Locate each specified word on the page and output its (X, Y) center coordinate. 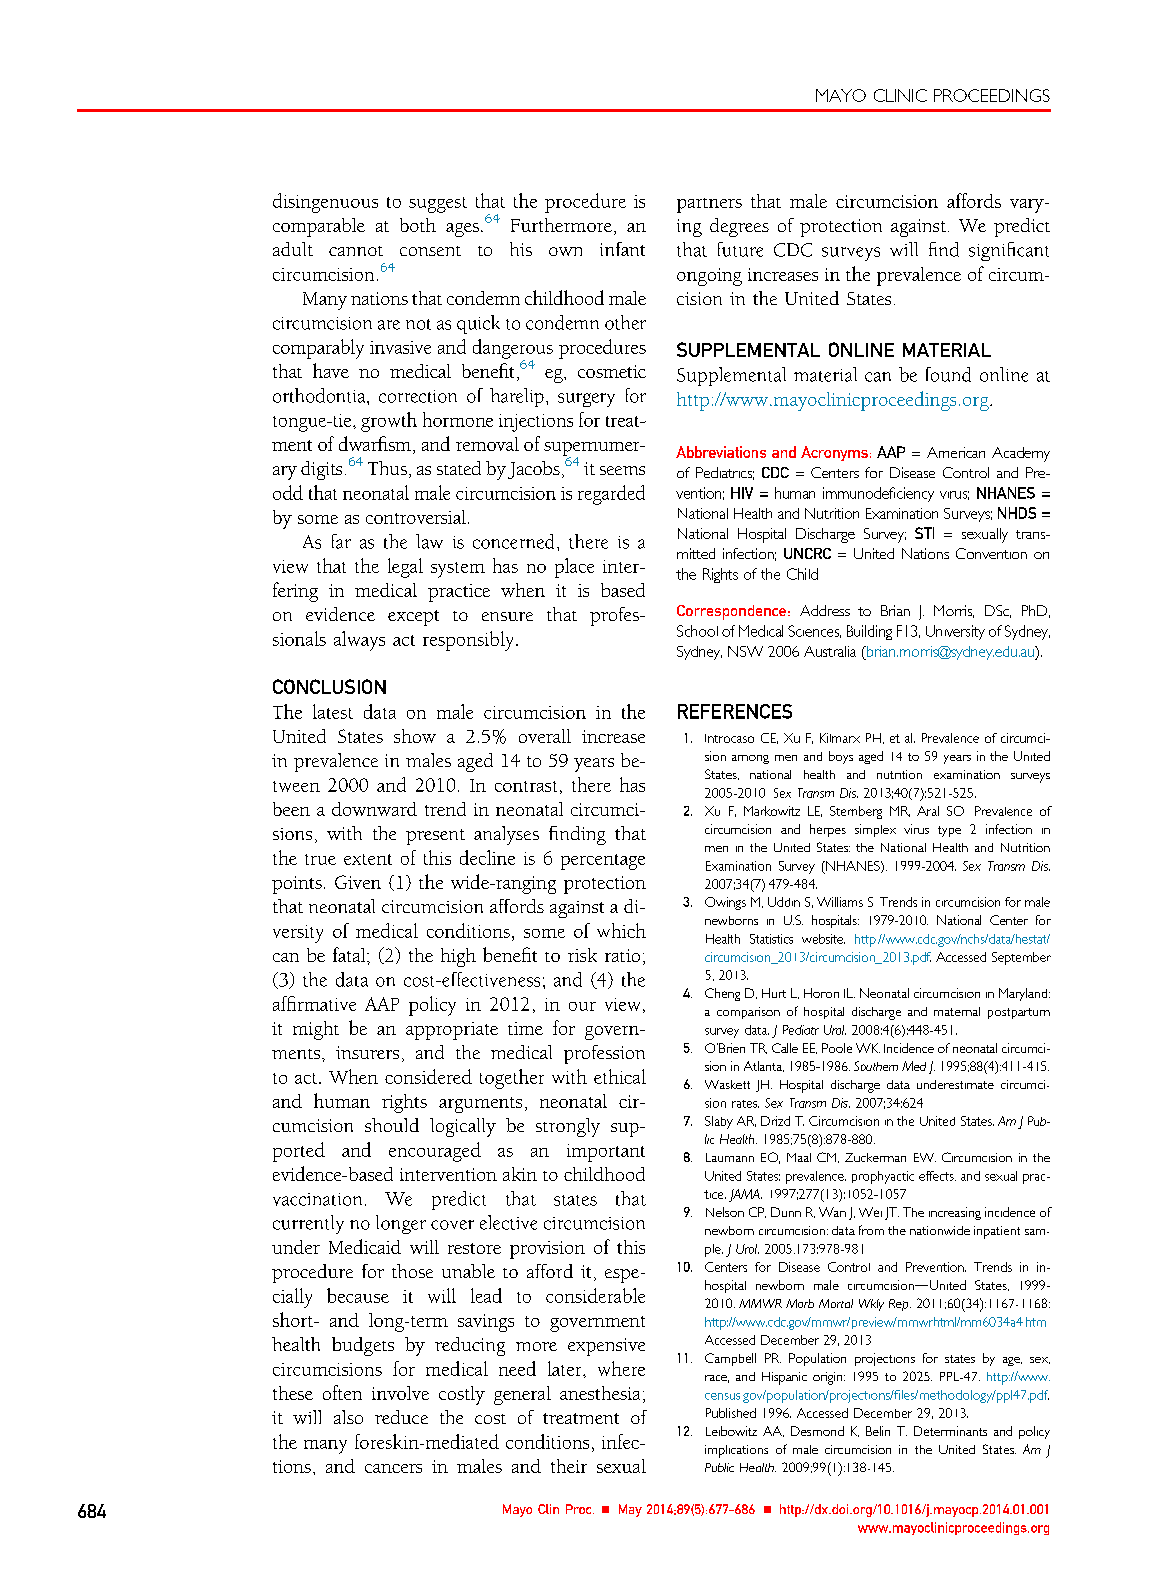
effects (937, 1176)
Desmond (817, 1431)
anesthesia (600, 1393)
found (948, 374)
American (956, 452)
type (949, 831)
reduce (401, 1417)
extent (368, 859)
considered (428, 1076)
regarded (611, 495)
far (341, 541)
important (606, 1153)
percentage (603, 862)
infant (622, 249)
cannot (356, 251)
